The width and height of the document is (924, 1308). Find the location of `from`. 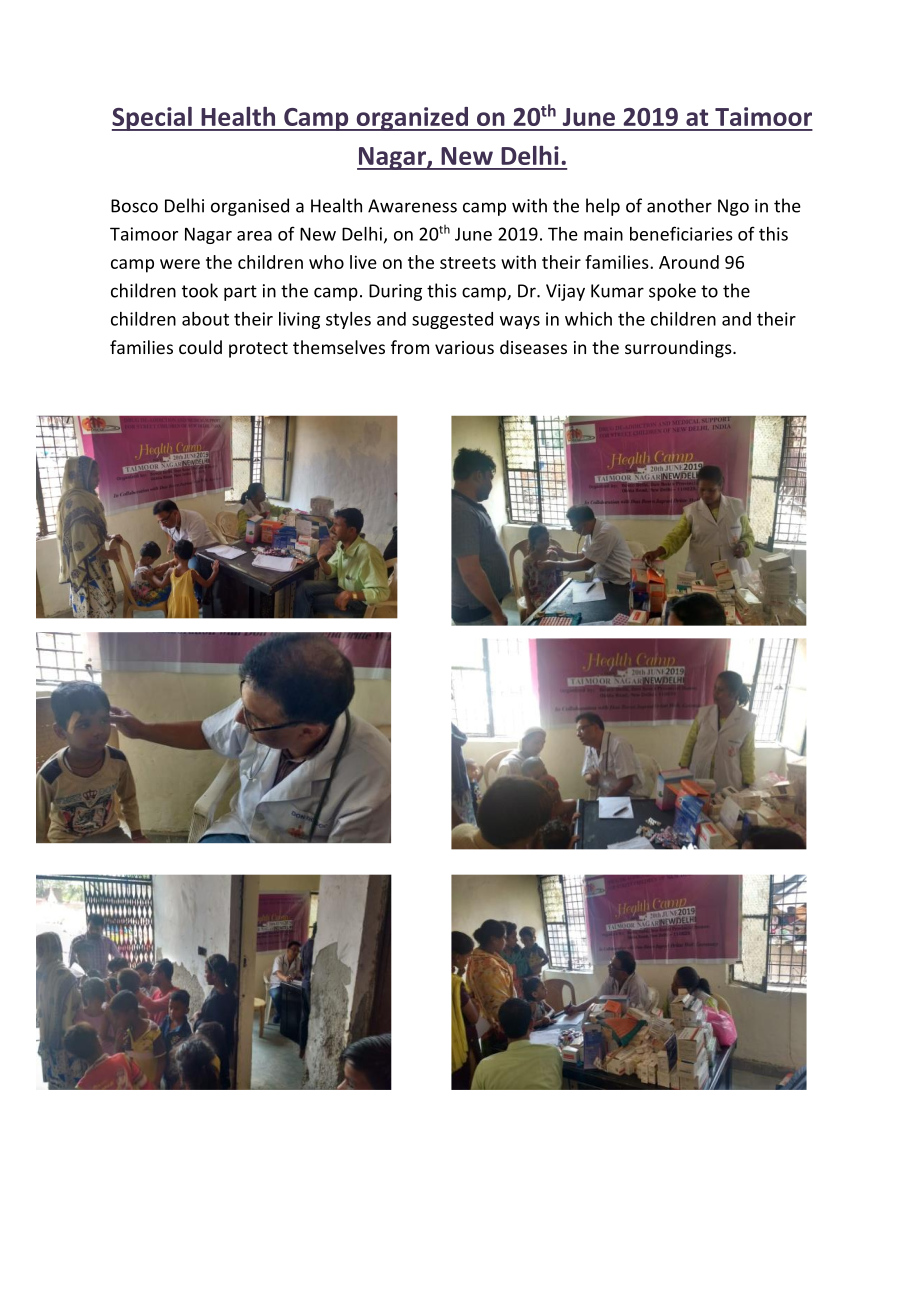

from is located at coordinates (410, 347).
